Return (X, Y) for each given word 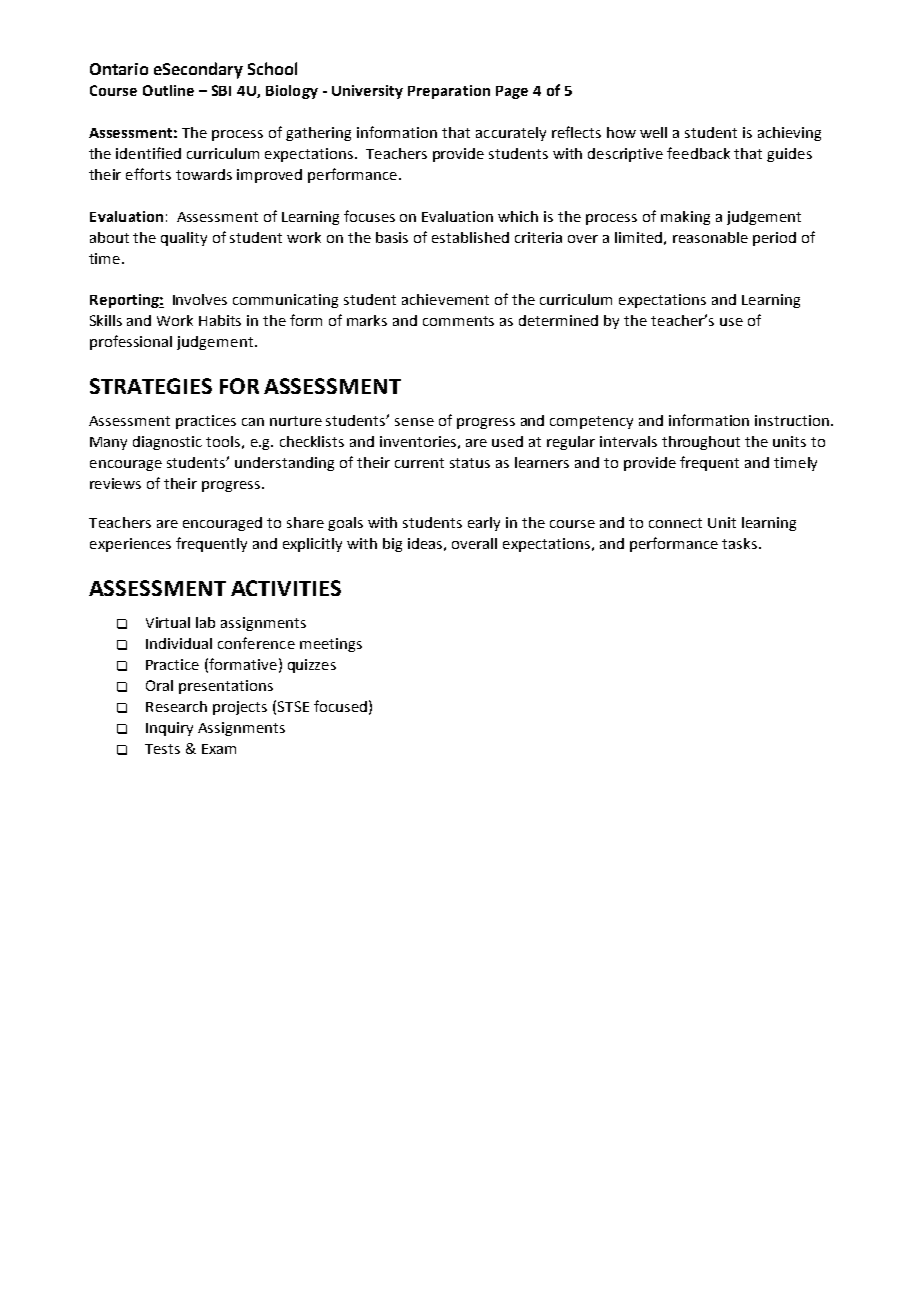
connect (675, 523)
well (653, 132)
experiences (130, 545)
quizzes (312, 666)
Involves (200, 299)
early (484, 524)
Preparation (449, 92)
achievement (445, 299)
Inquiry (169, 729)
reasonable (710, 237)
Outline (168, 90)
